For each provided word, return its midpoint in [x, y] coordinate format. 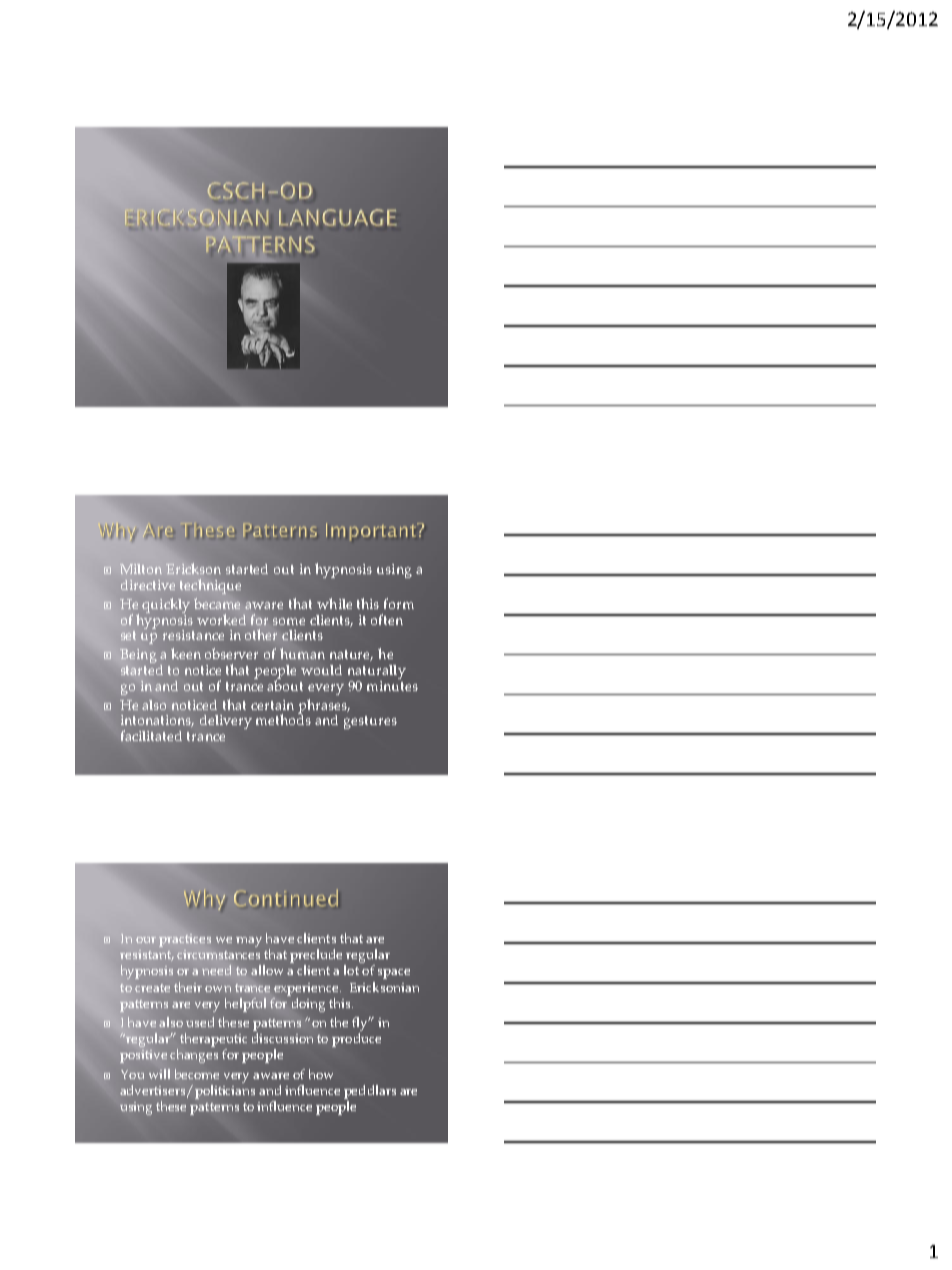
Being [138, 656]
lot [351, 970]
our [146, 940]
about [285, 684]
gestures [370, 722]
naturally [377, 673]
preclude [316, 956]
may [249, 942]
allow [267, 970]
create [152, 988]
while [334, 603]
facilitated [151, 735]
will [159, 1074]
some [289, 621]
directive [148, 585]
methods [283, 719]
